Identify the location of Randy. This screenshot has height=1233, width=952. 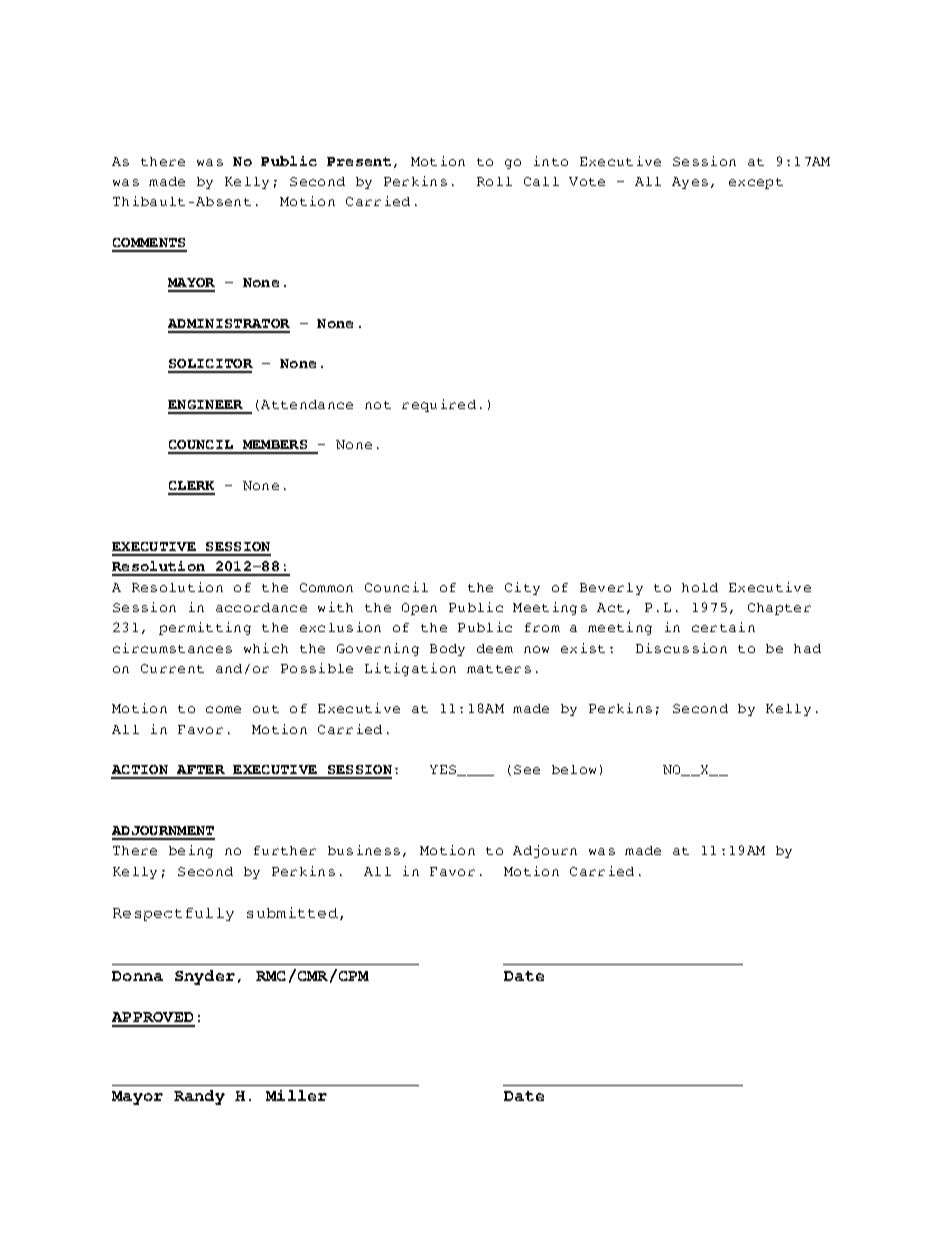
(199, 1097).
